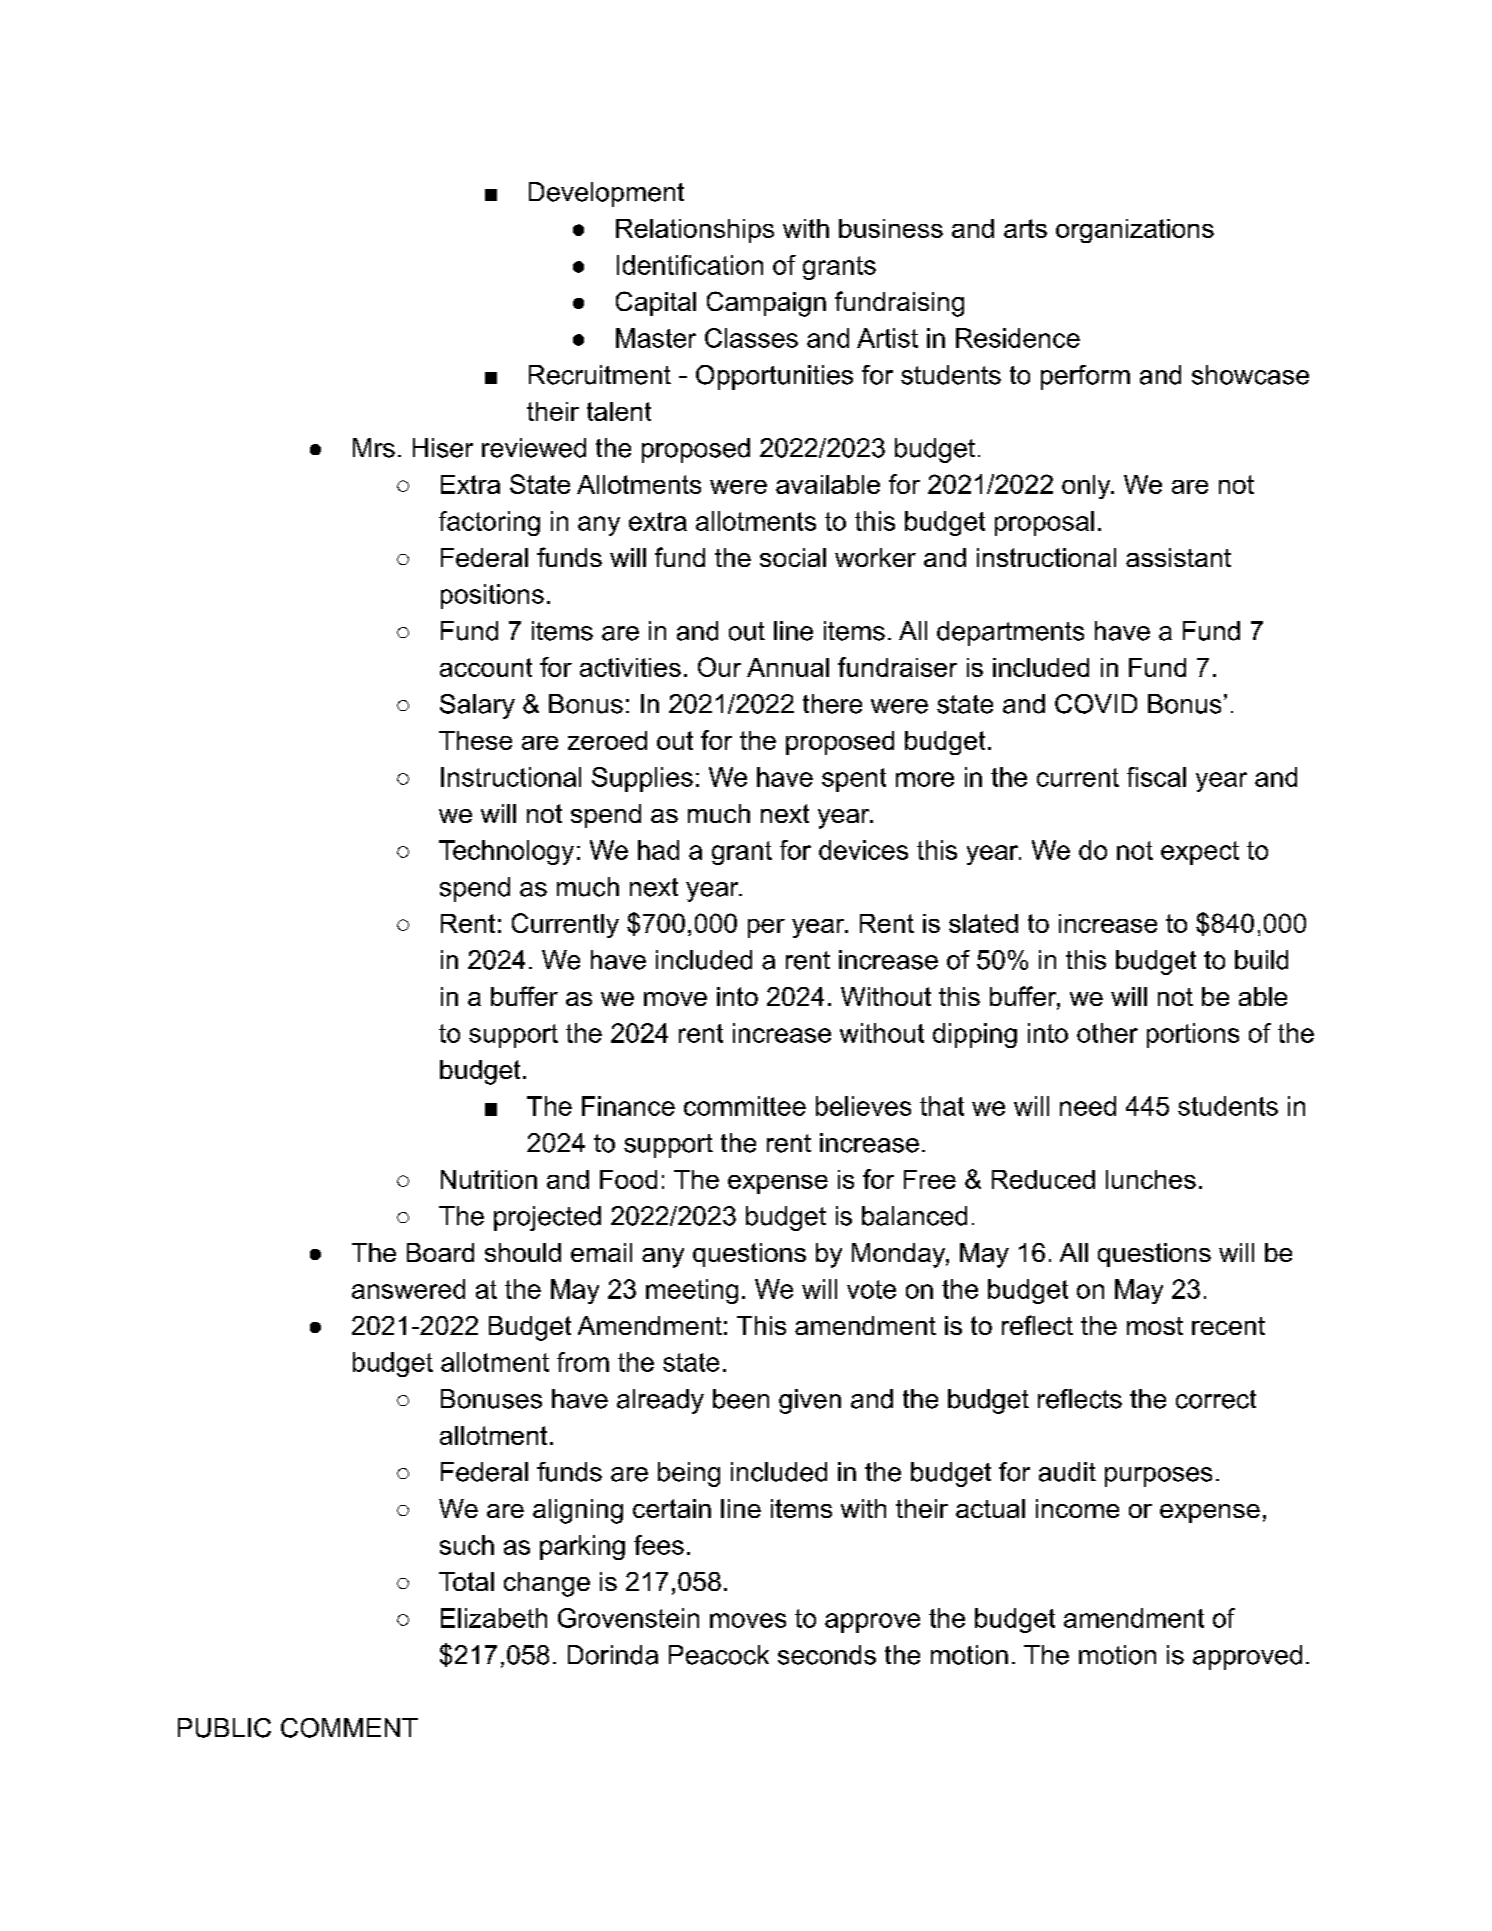 The width and height of the page is (1492, 1931). I want to click on meeting, so click(692, 1291).
